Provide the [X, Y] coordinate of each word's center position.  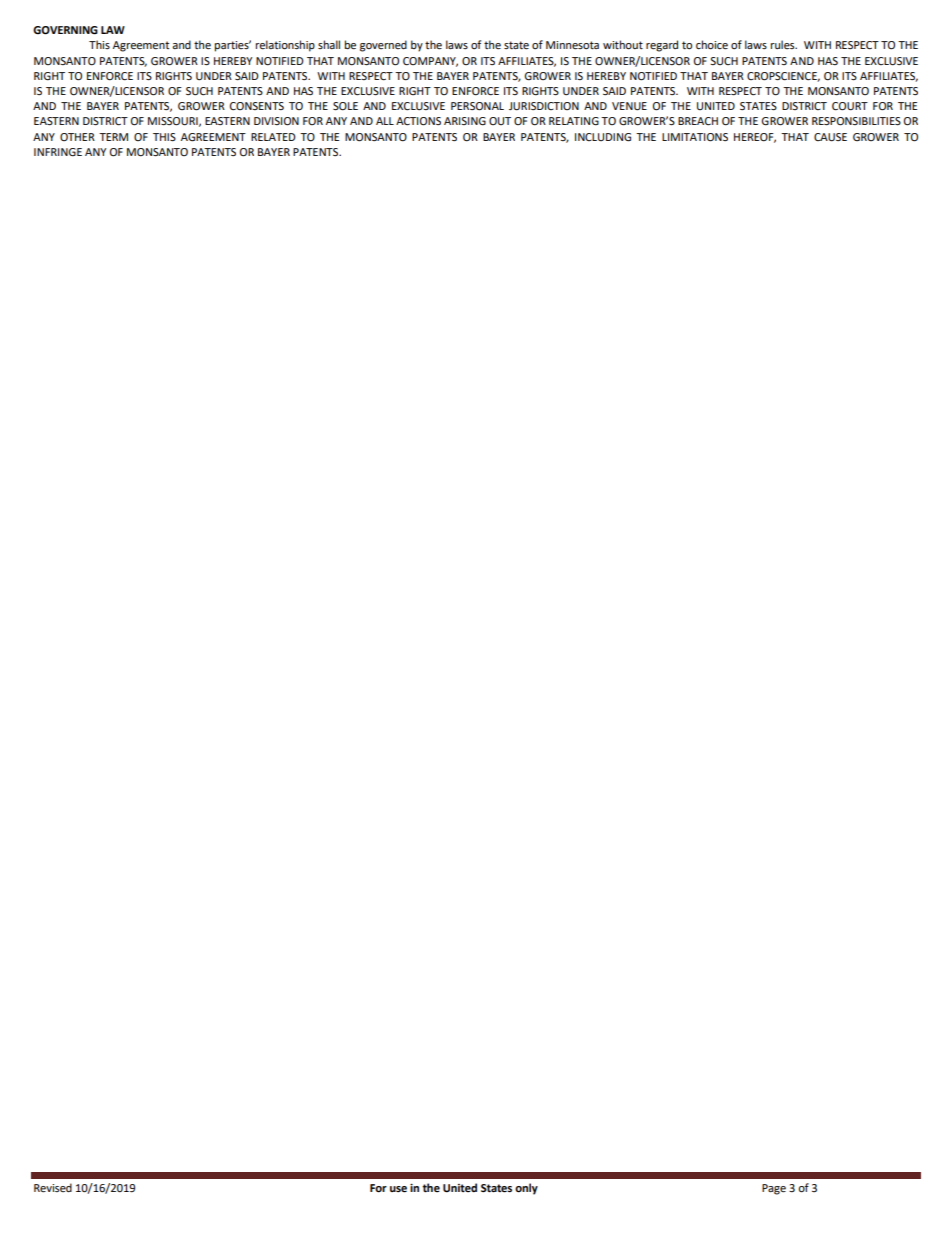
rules [784, 44]
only [526, 1189]
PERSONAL [477, 106]
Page [774, 1189]
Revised [53, 1188]
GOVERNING [65, 30]
